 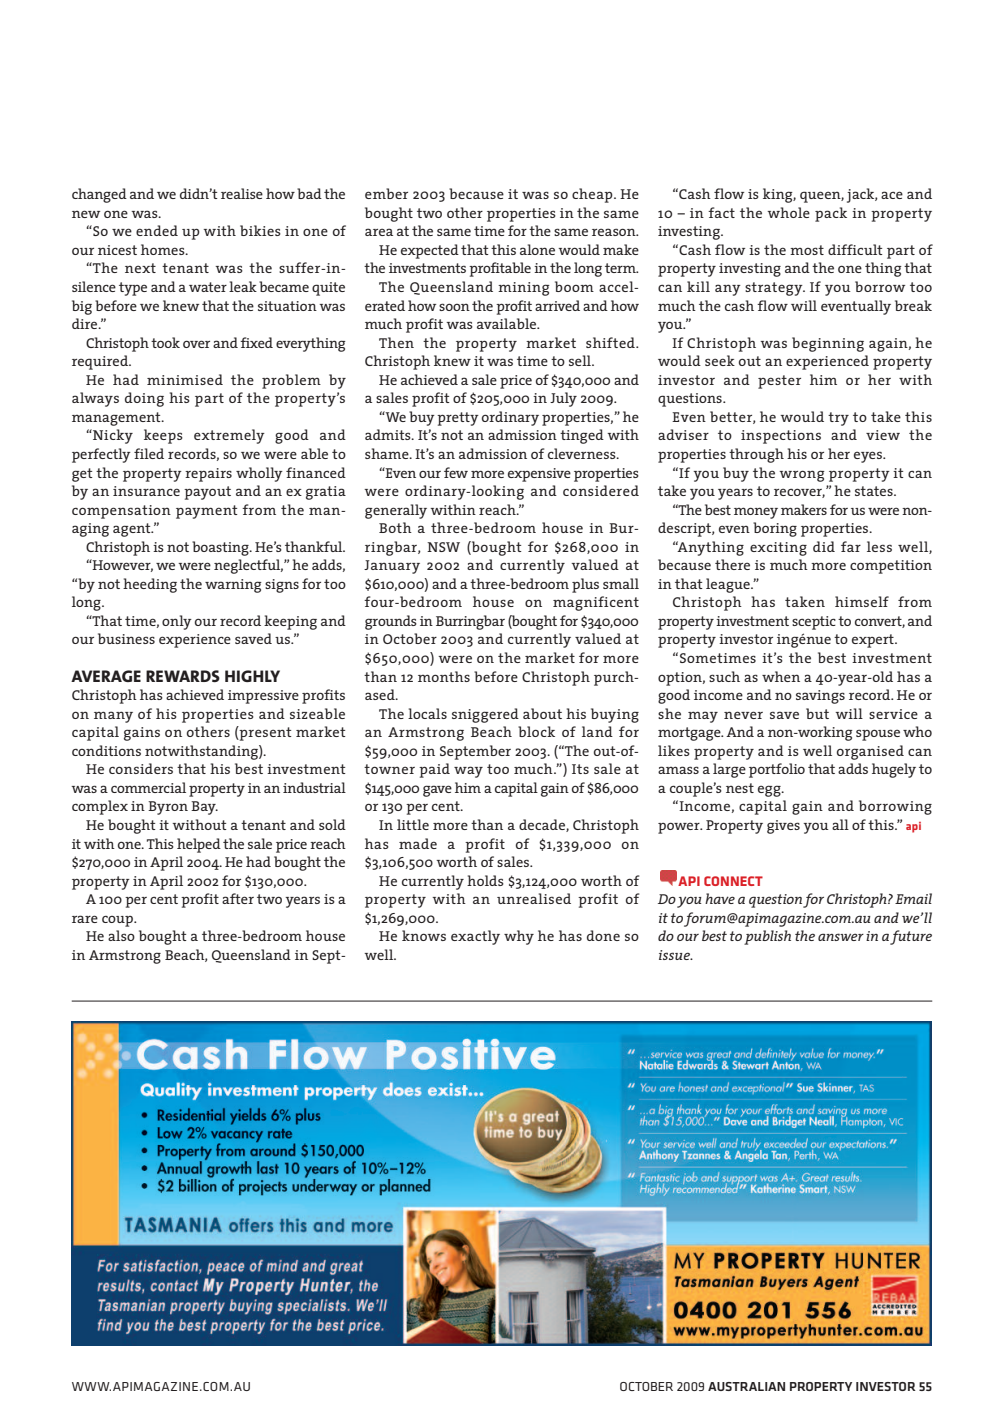 I want to click on few, so click(x=456, y=472).
